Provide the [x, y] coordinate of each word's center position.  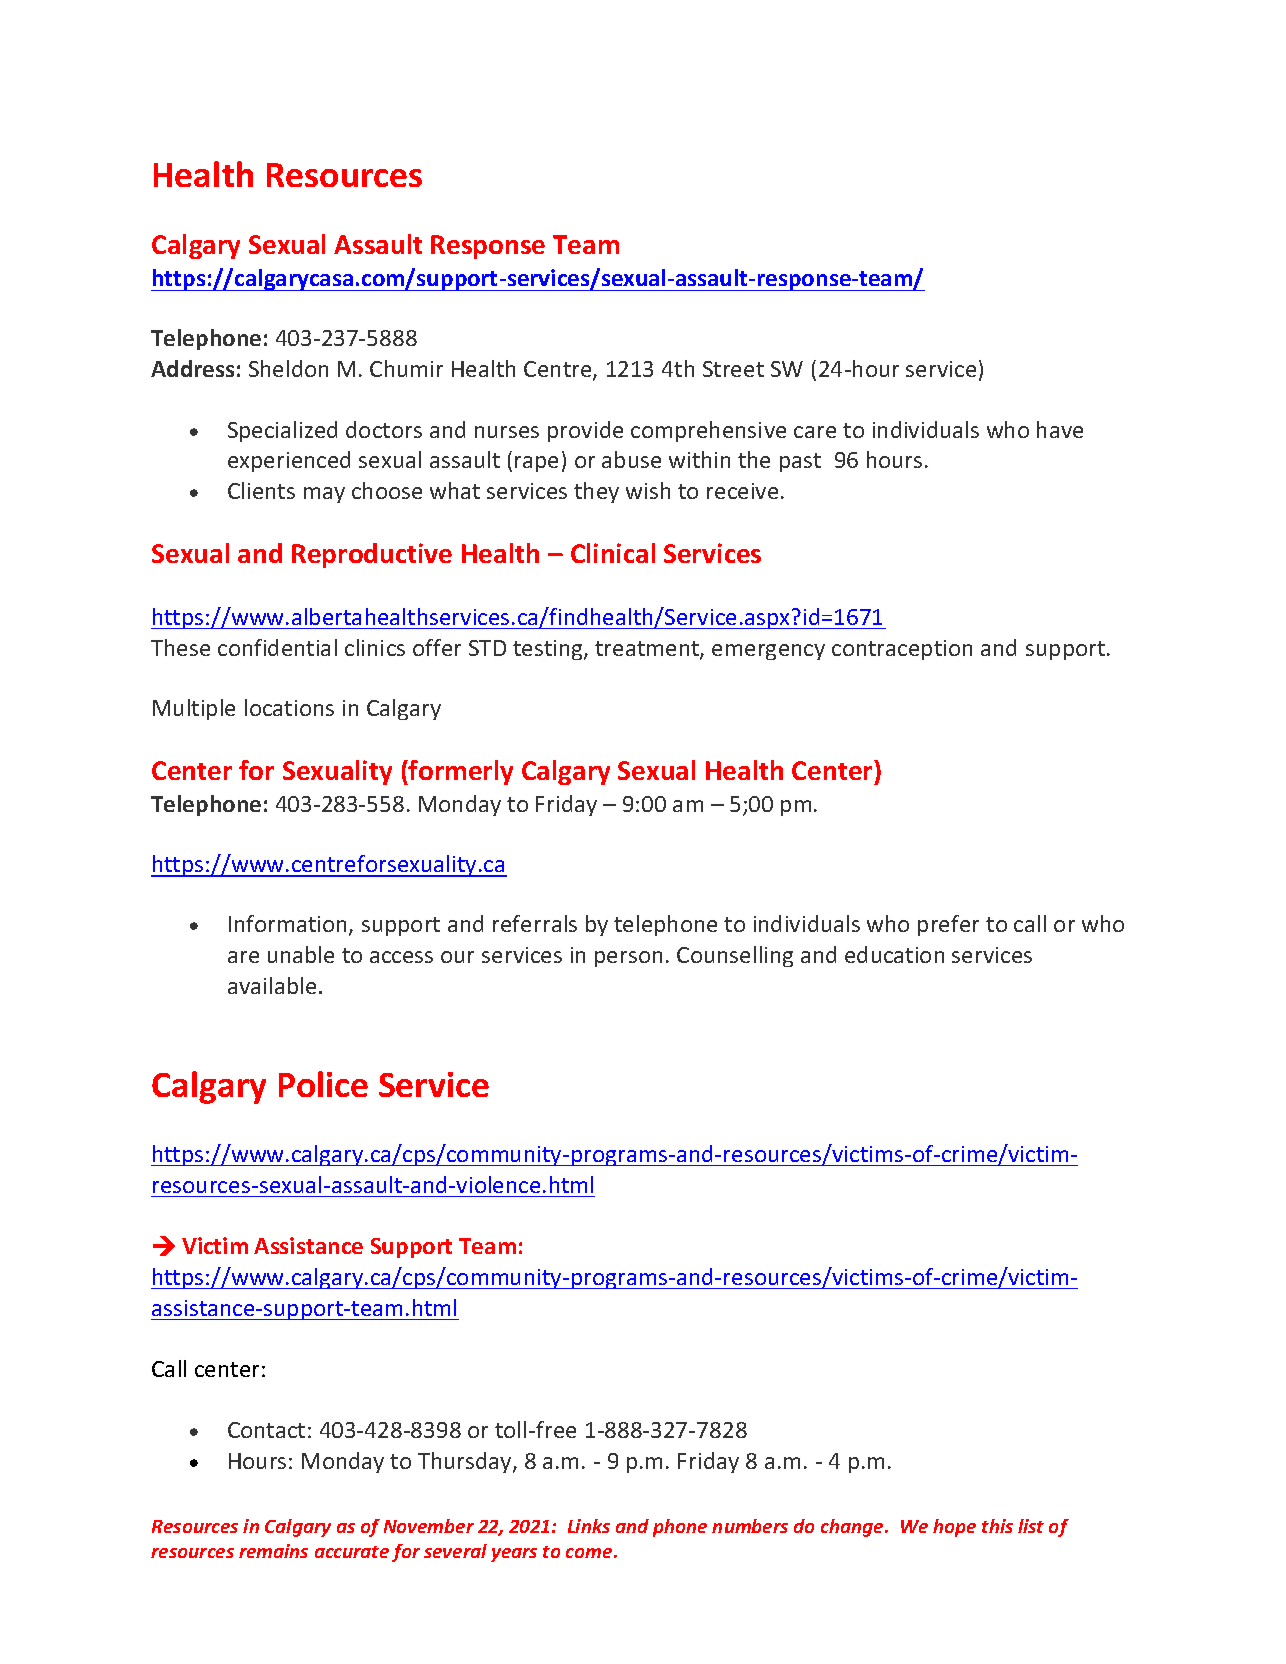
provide [585, 431]
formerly [460, 772]
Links [589, 1526]
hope [954, 1528]
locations [289, 707]
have [1060, 429]
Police [323, 1084]
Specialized [282, 431]
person [628, 959]
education [894, 954]
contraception [902, 650]
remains [273, 1551]
